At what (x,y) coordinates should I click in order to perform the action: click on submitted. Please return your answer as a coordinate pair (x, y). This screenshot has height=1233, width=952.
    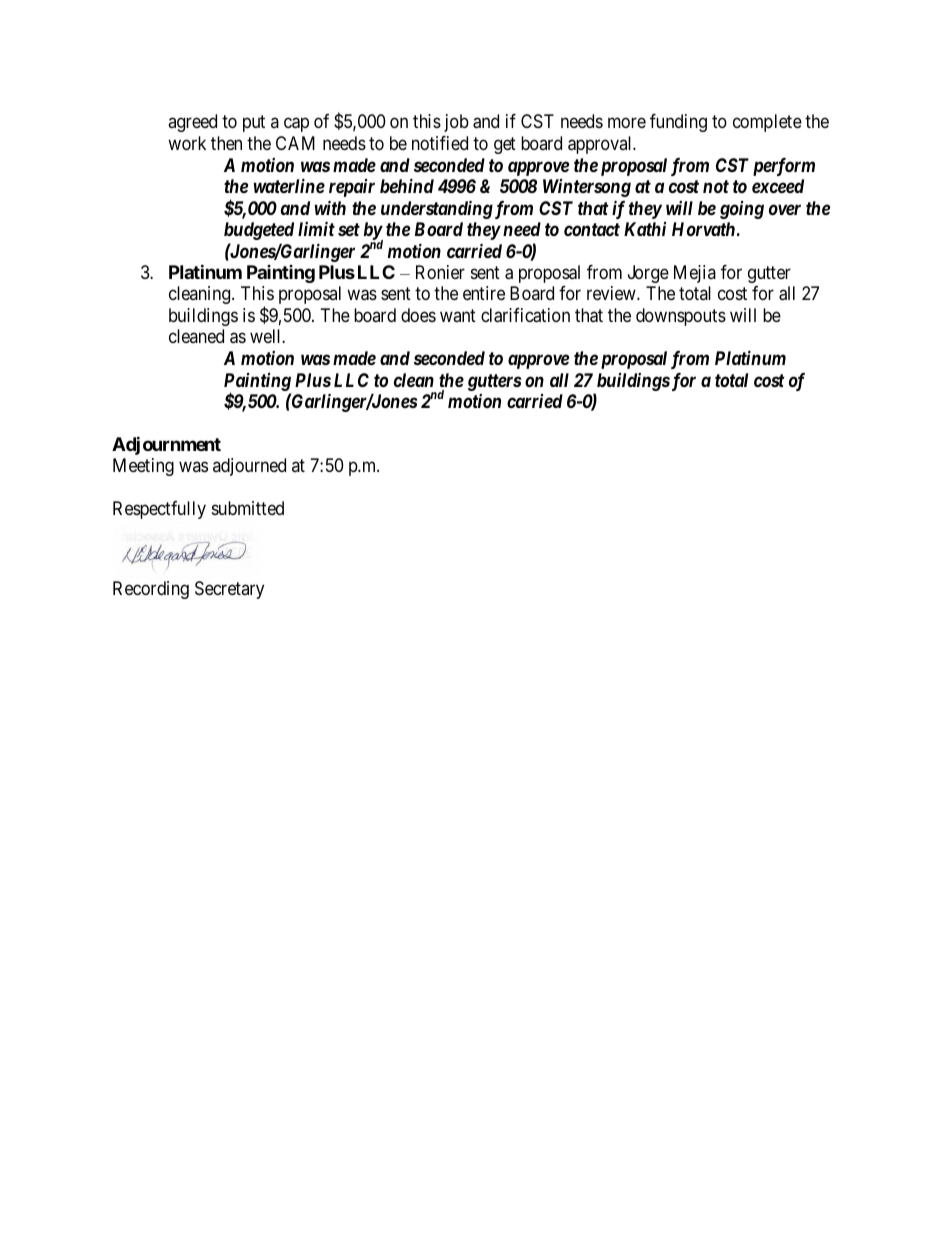
    Looking at the image, I should click on (248, 508).
